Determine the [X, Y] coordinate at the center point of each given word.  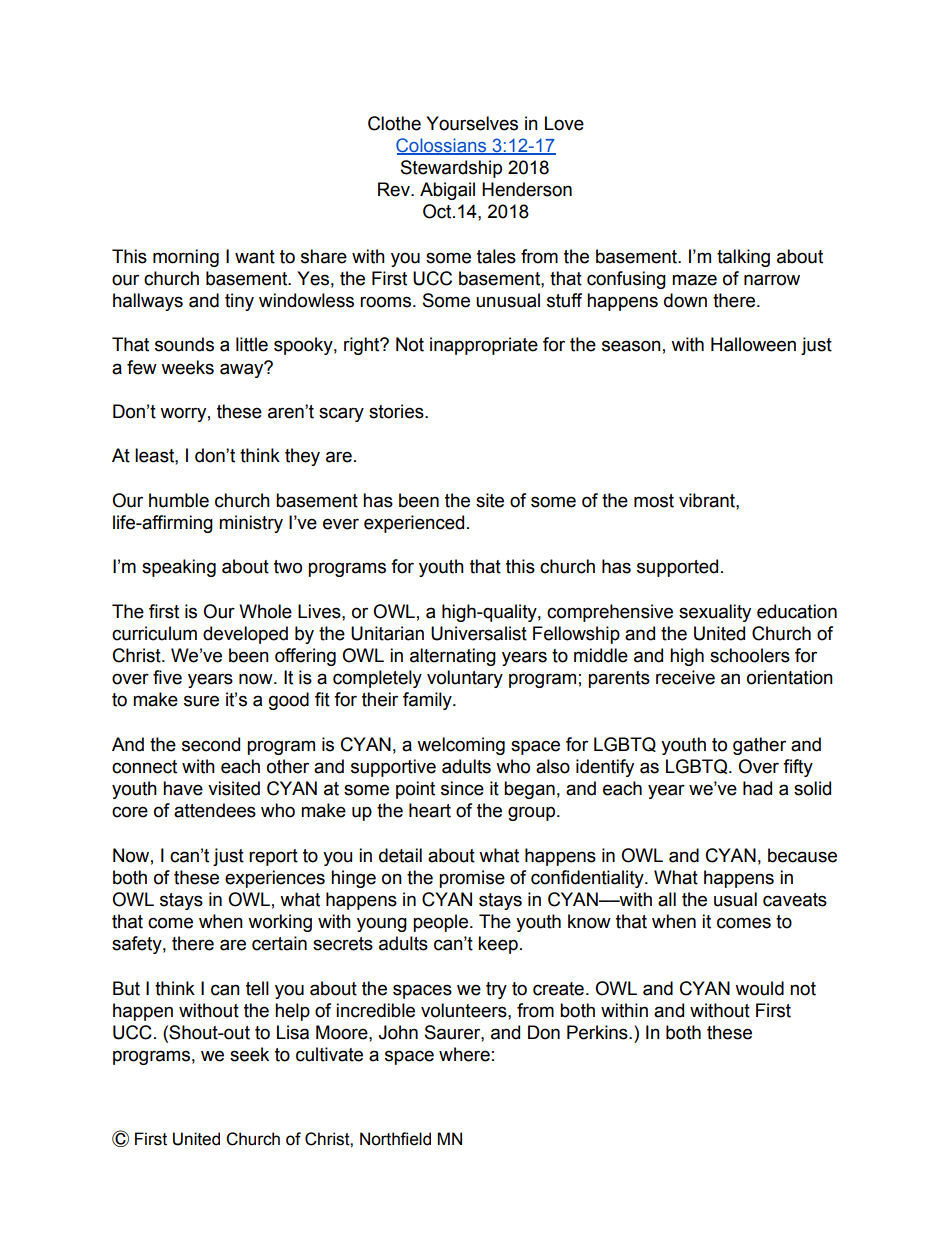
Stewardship [451, 169]
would [759, 988]
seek [249, 1054]
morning [186, 258]
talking [743, 258]
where [464, 1054]
